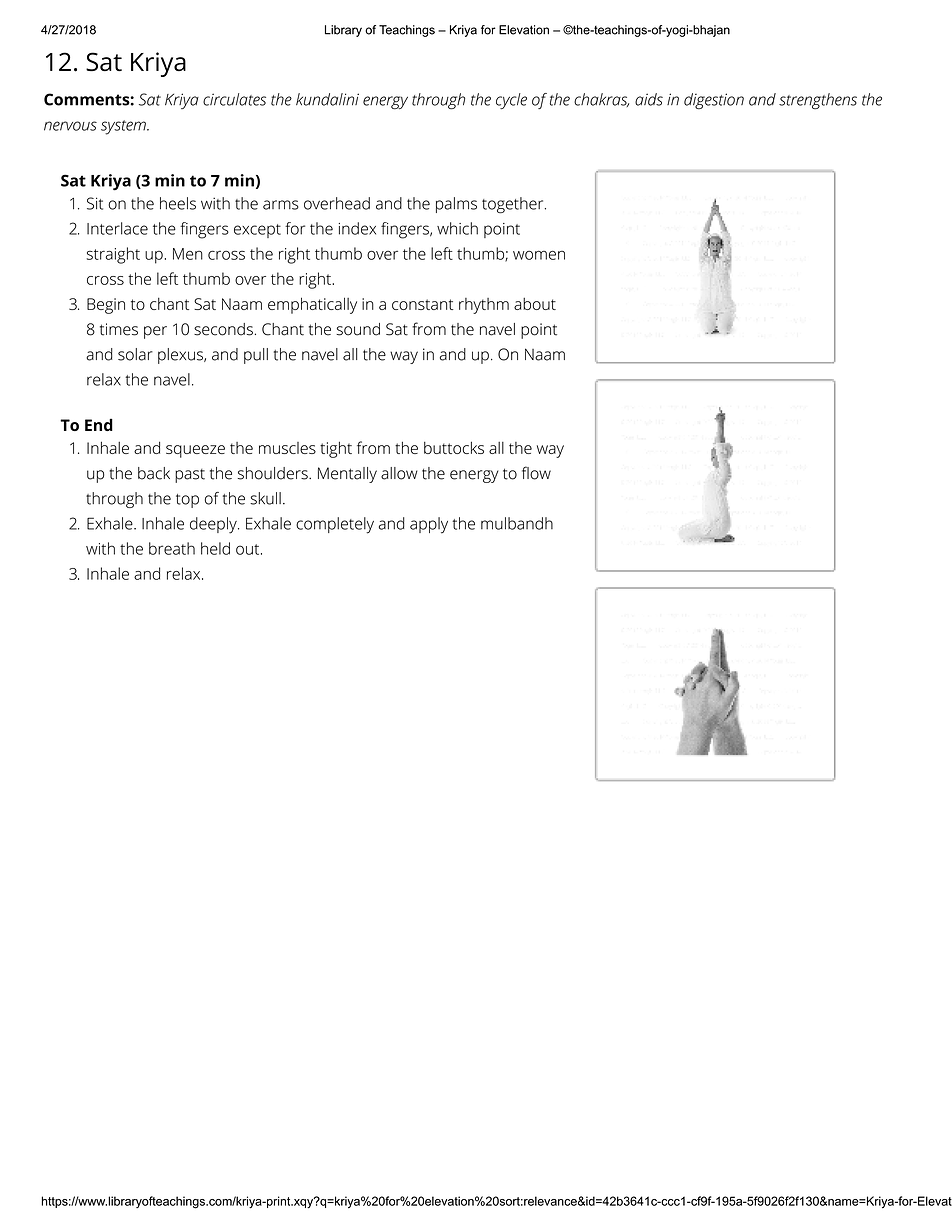 This screenshot has height=1232, width=952. What do you see at coordinates (511, 101) in the screenshot?
I see `cycle` at bounding box center [511, 101].
